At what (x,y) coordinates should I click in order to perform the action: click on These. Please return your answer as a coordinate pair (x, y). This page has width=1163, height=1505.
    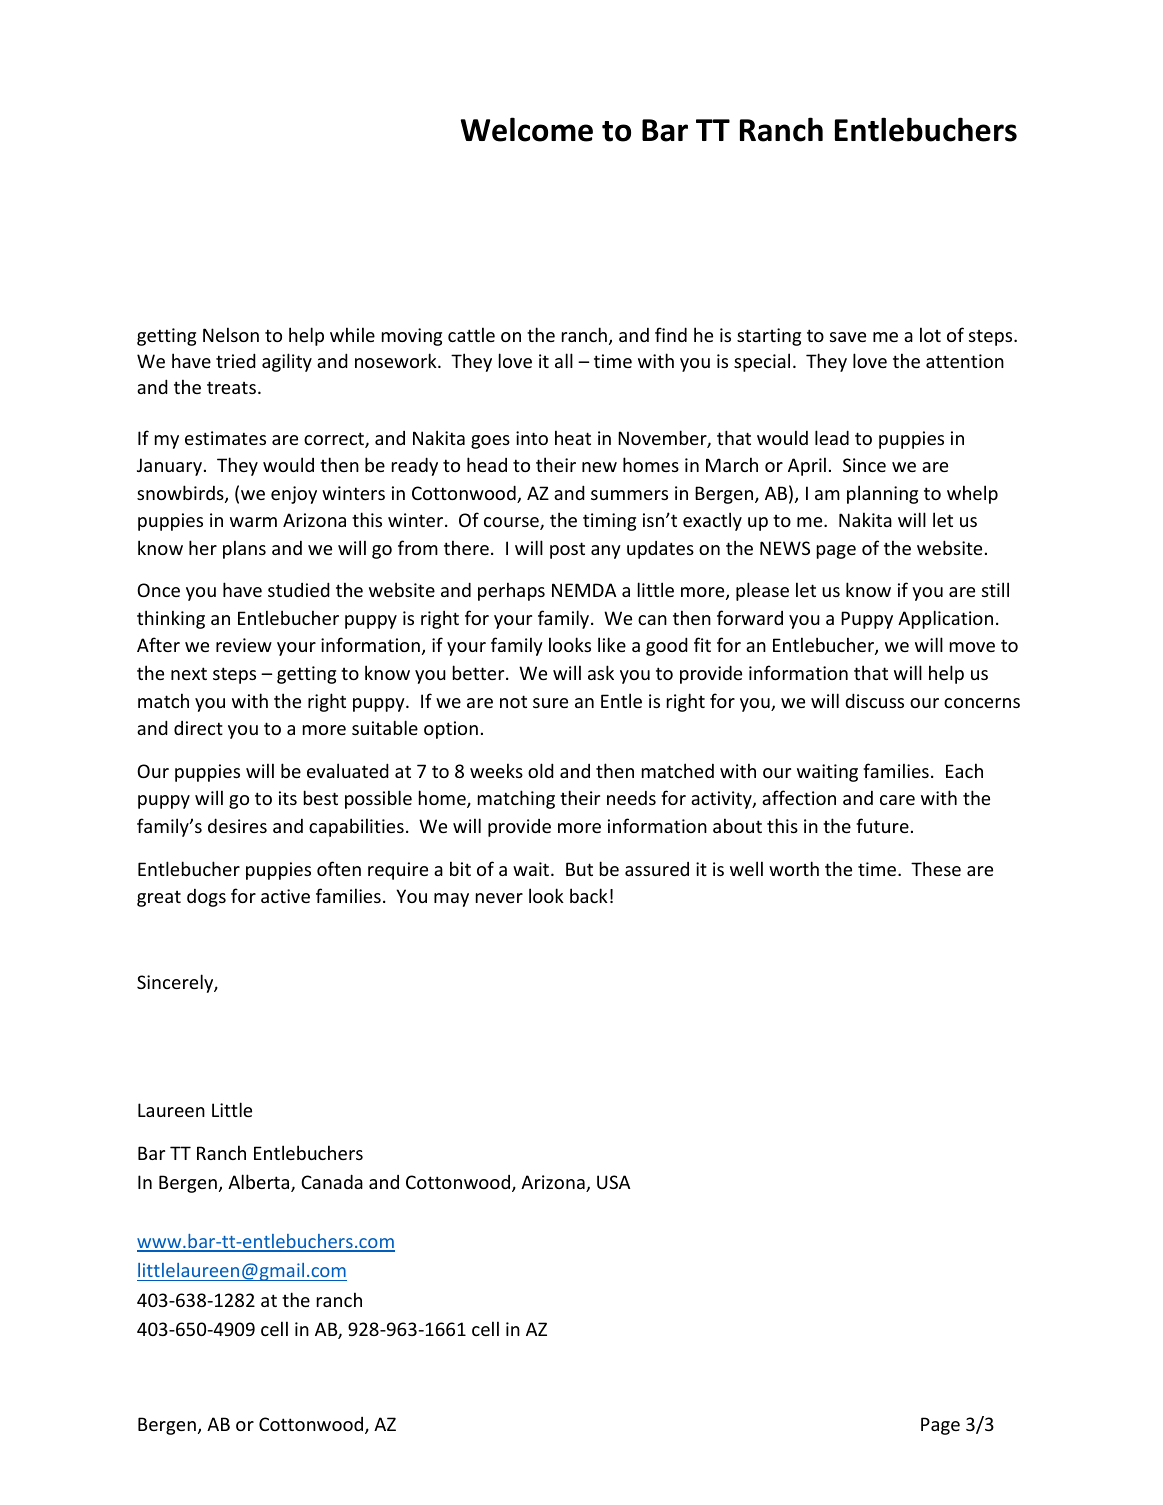
    Looking at the image, I should click on (936, 868).
